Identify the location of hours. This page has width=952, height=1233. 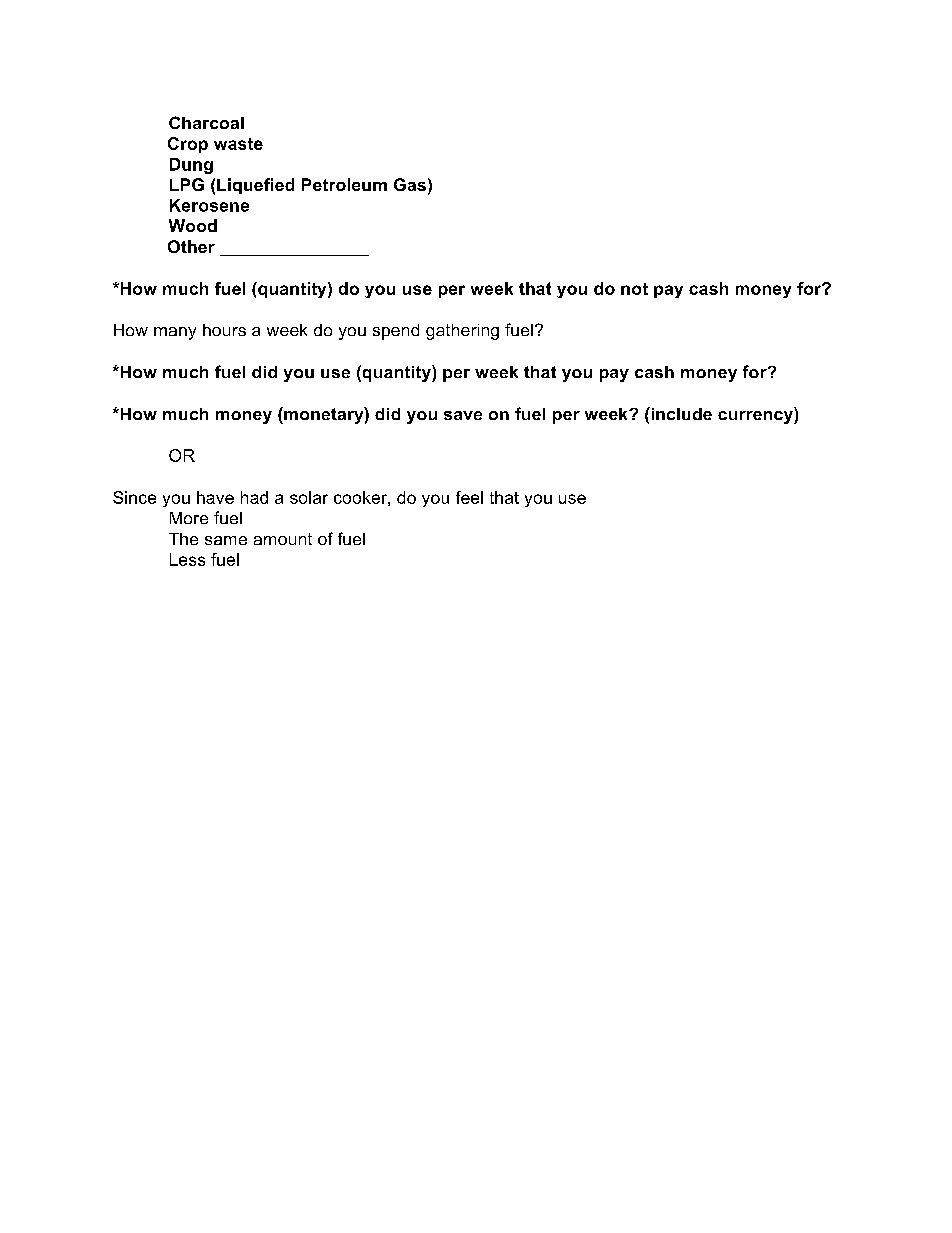
(224, 330).
